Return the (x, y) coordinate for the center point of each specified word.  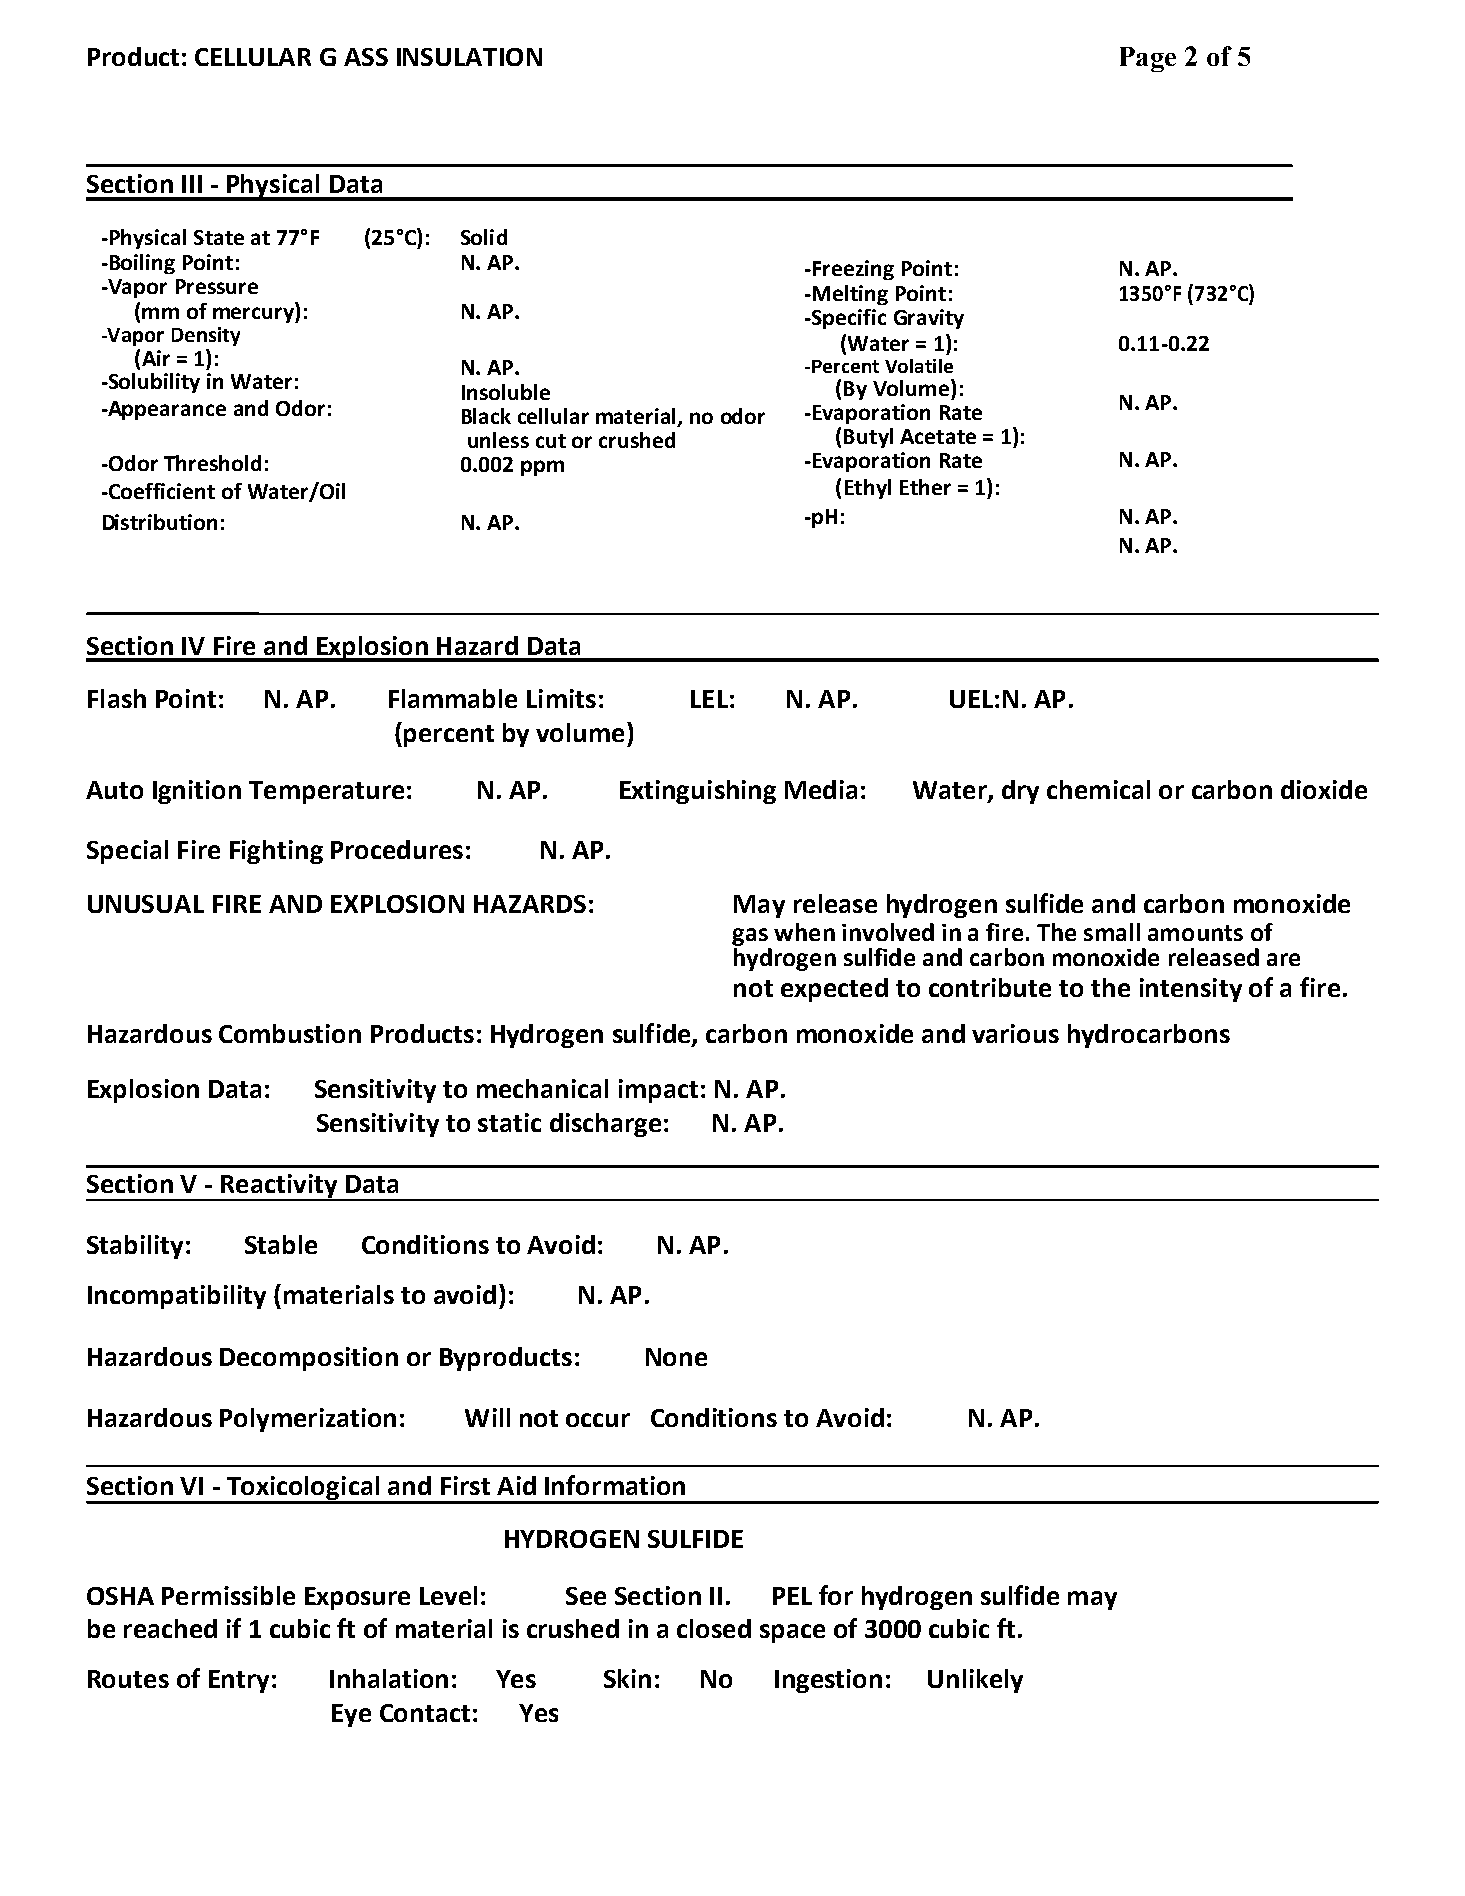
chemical (1098, 789)
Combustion (290, 1033)
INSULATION (469, 57)
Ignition (197, 792)
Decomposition (309, 1359)
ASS (366, 57)
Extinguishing (698, 792)
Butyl (868, 438)
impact (658, 1091)
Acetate (938, 436)
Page (1148, 59)
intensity (1191, 990)
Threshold (212, 463)
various (1015, 1033)
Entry (239, 1681)
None (676, 1357)
